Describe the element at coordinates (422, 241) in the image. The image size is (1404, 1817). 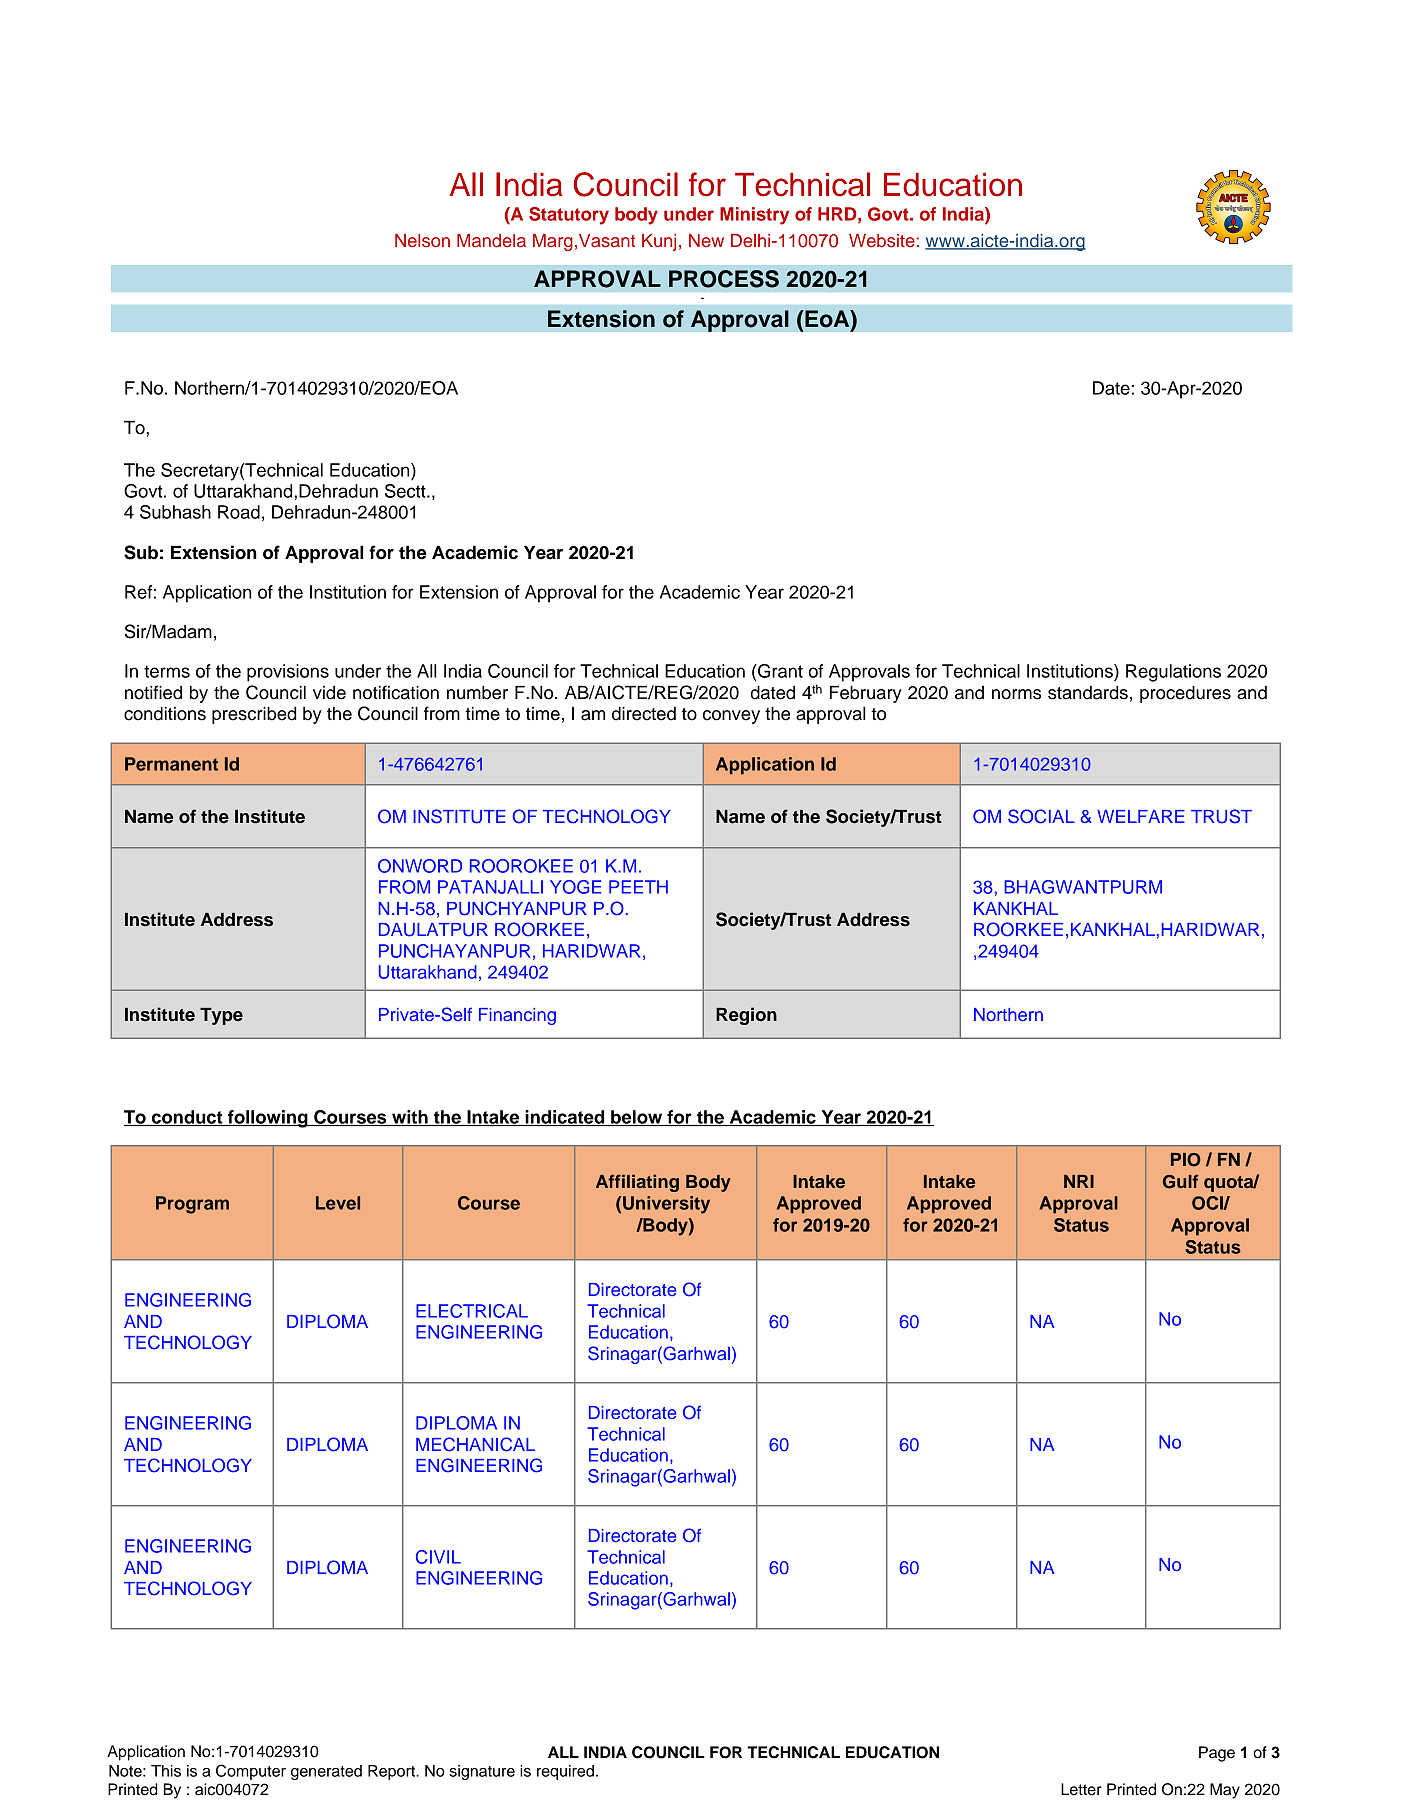
I see `Nelson` at that location.
